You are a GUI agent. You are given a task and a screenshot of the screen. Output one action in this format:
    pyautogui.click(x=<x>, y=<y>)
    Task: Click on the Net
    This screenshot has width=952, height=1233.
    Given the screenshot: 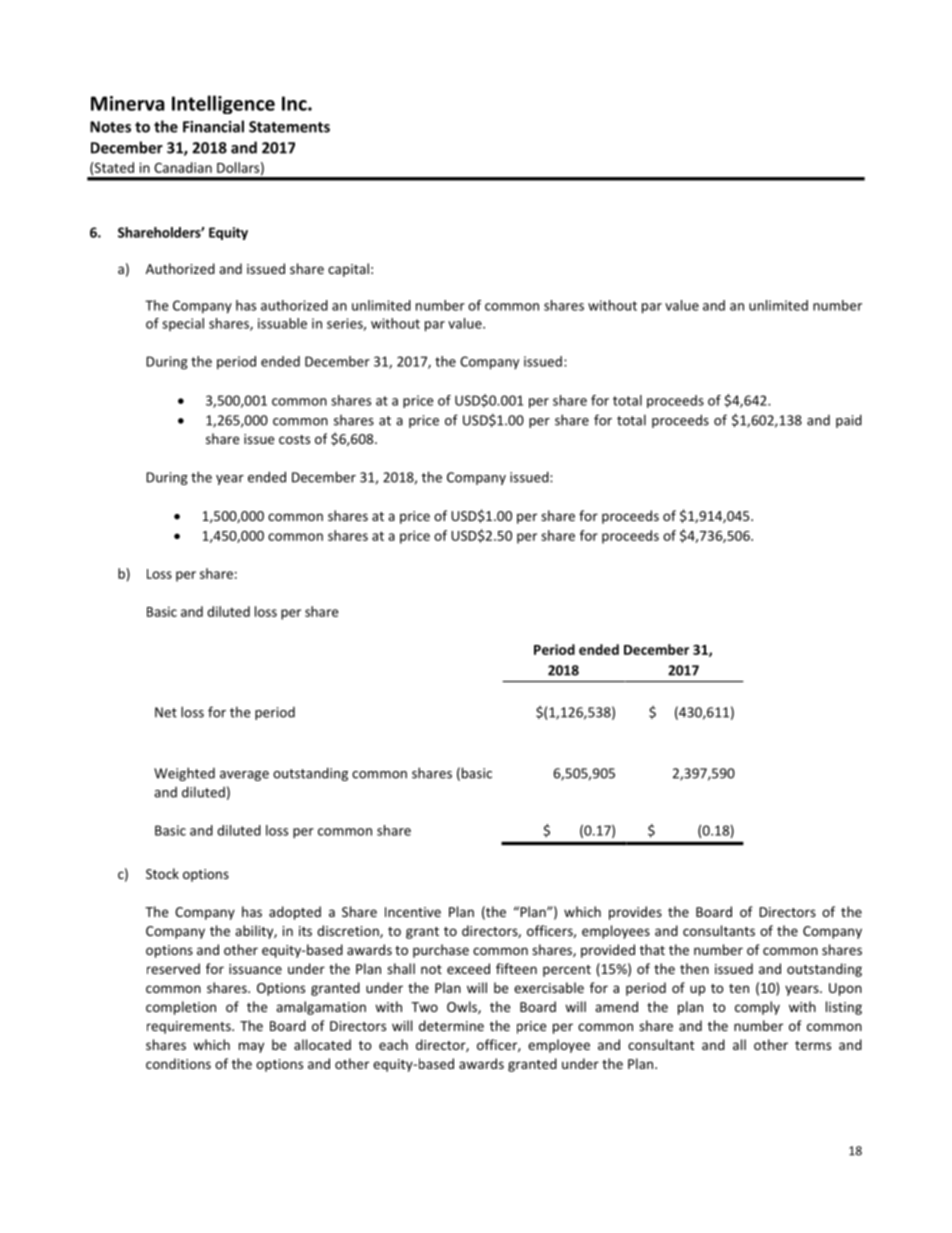 What is the action you would take?
    pyautogui.click(x=166, y=712)
